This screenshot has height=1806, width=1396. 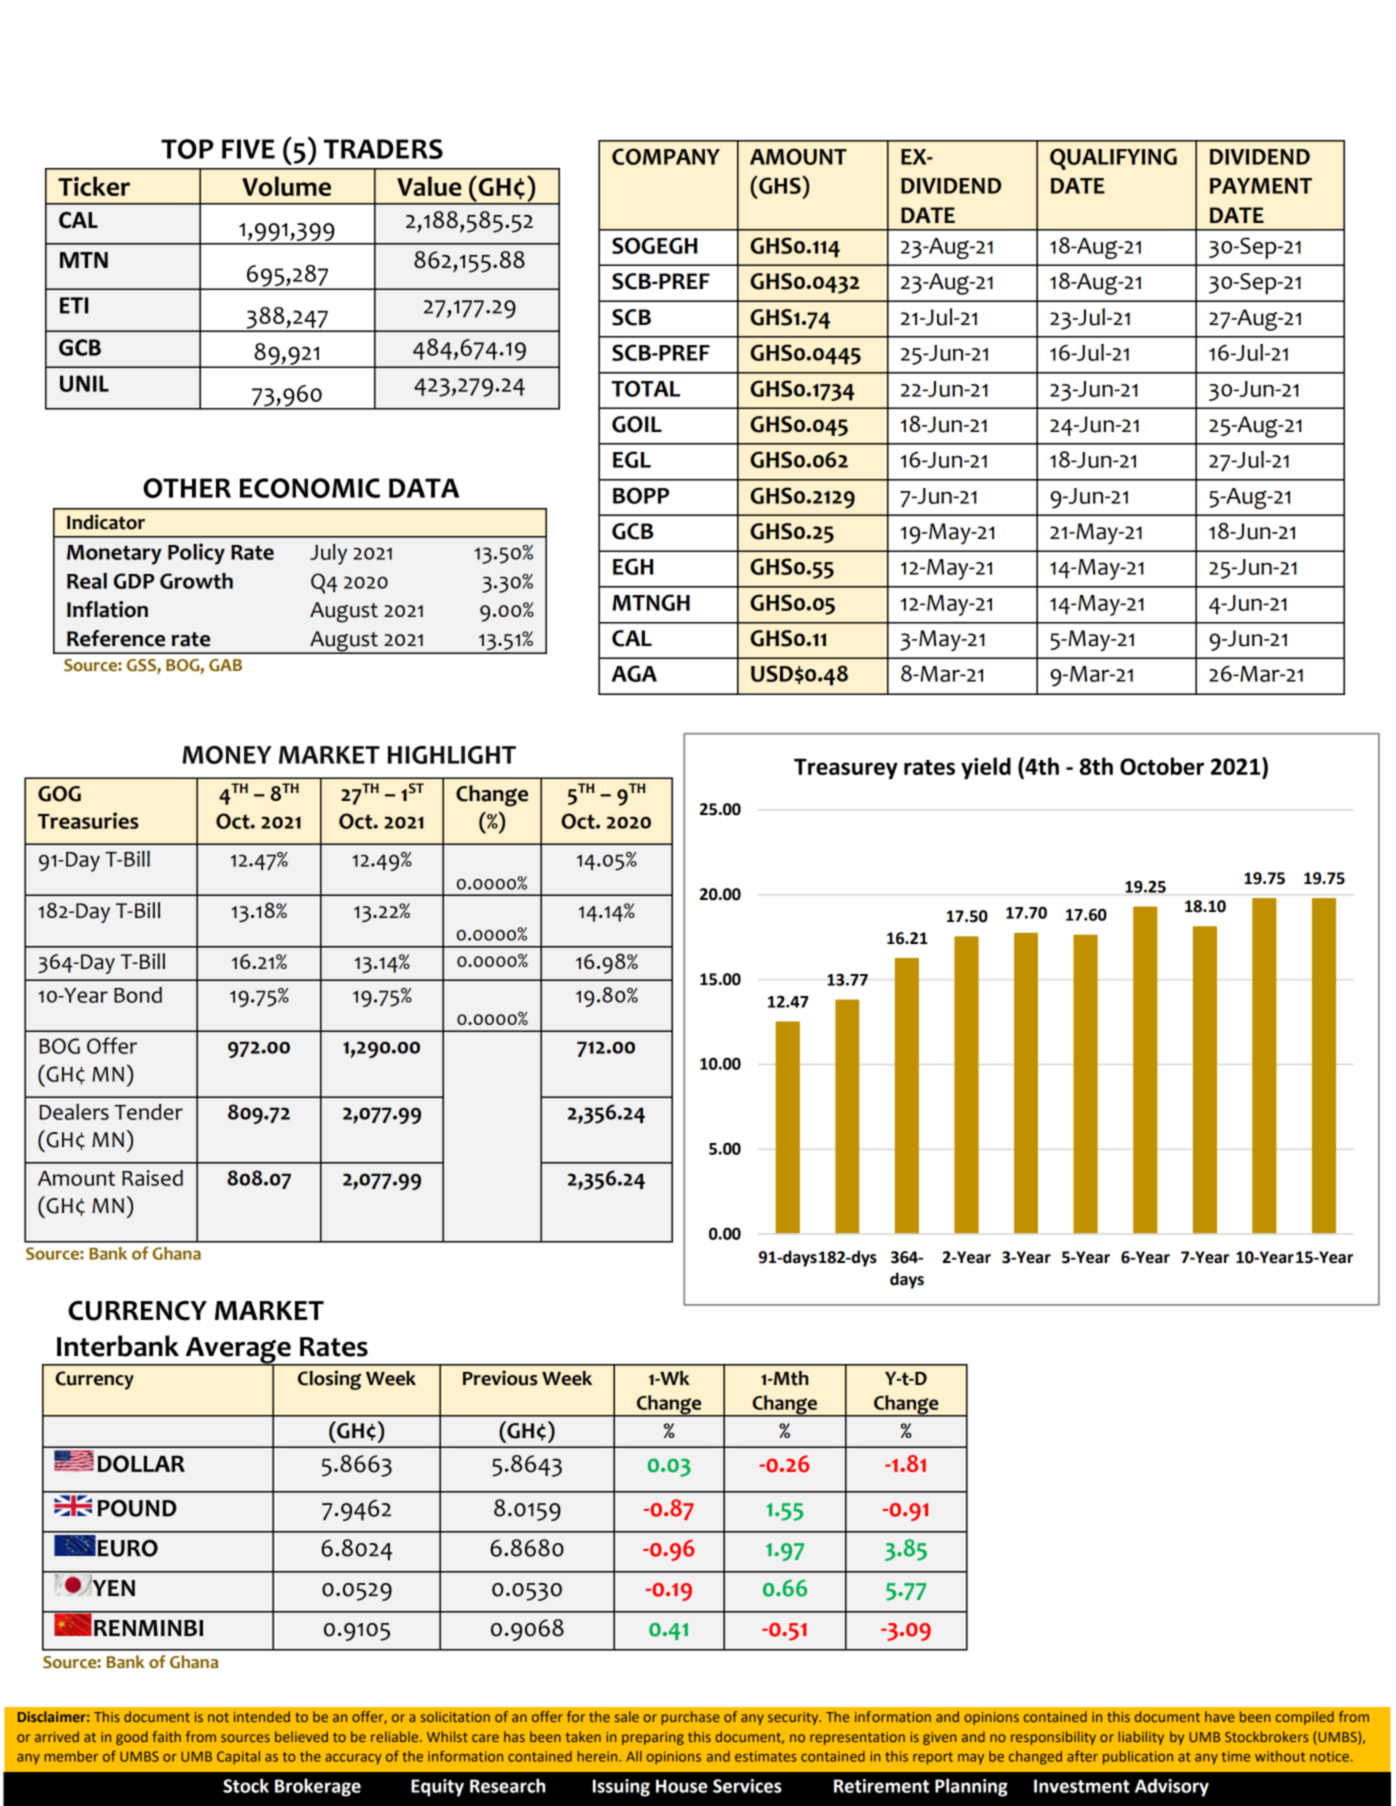 What do you see at coordinates (666, 156) in the screenshot?
I see `COMPANY` at bounding box center [666, 156].
